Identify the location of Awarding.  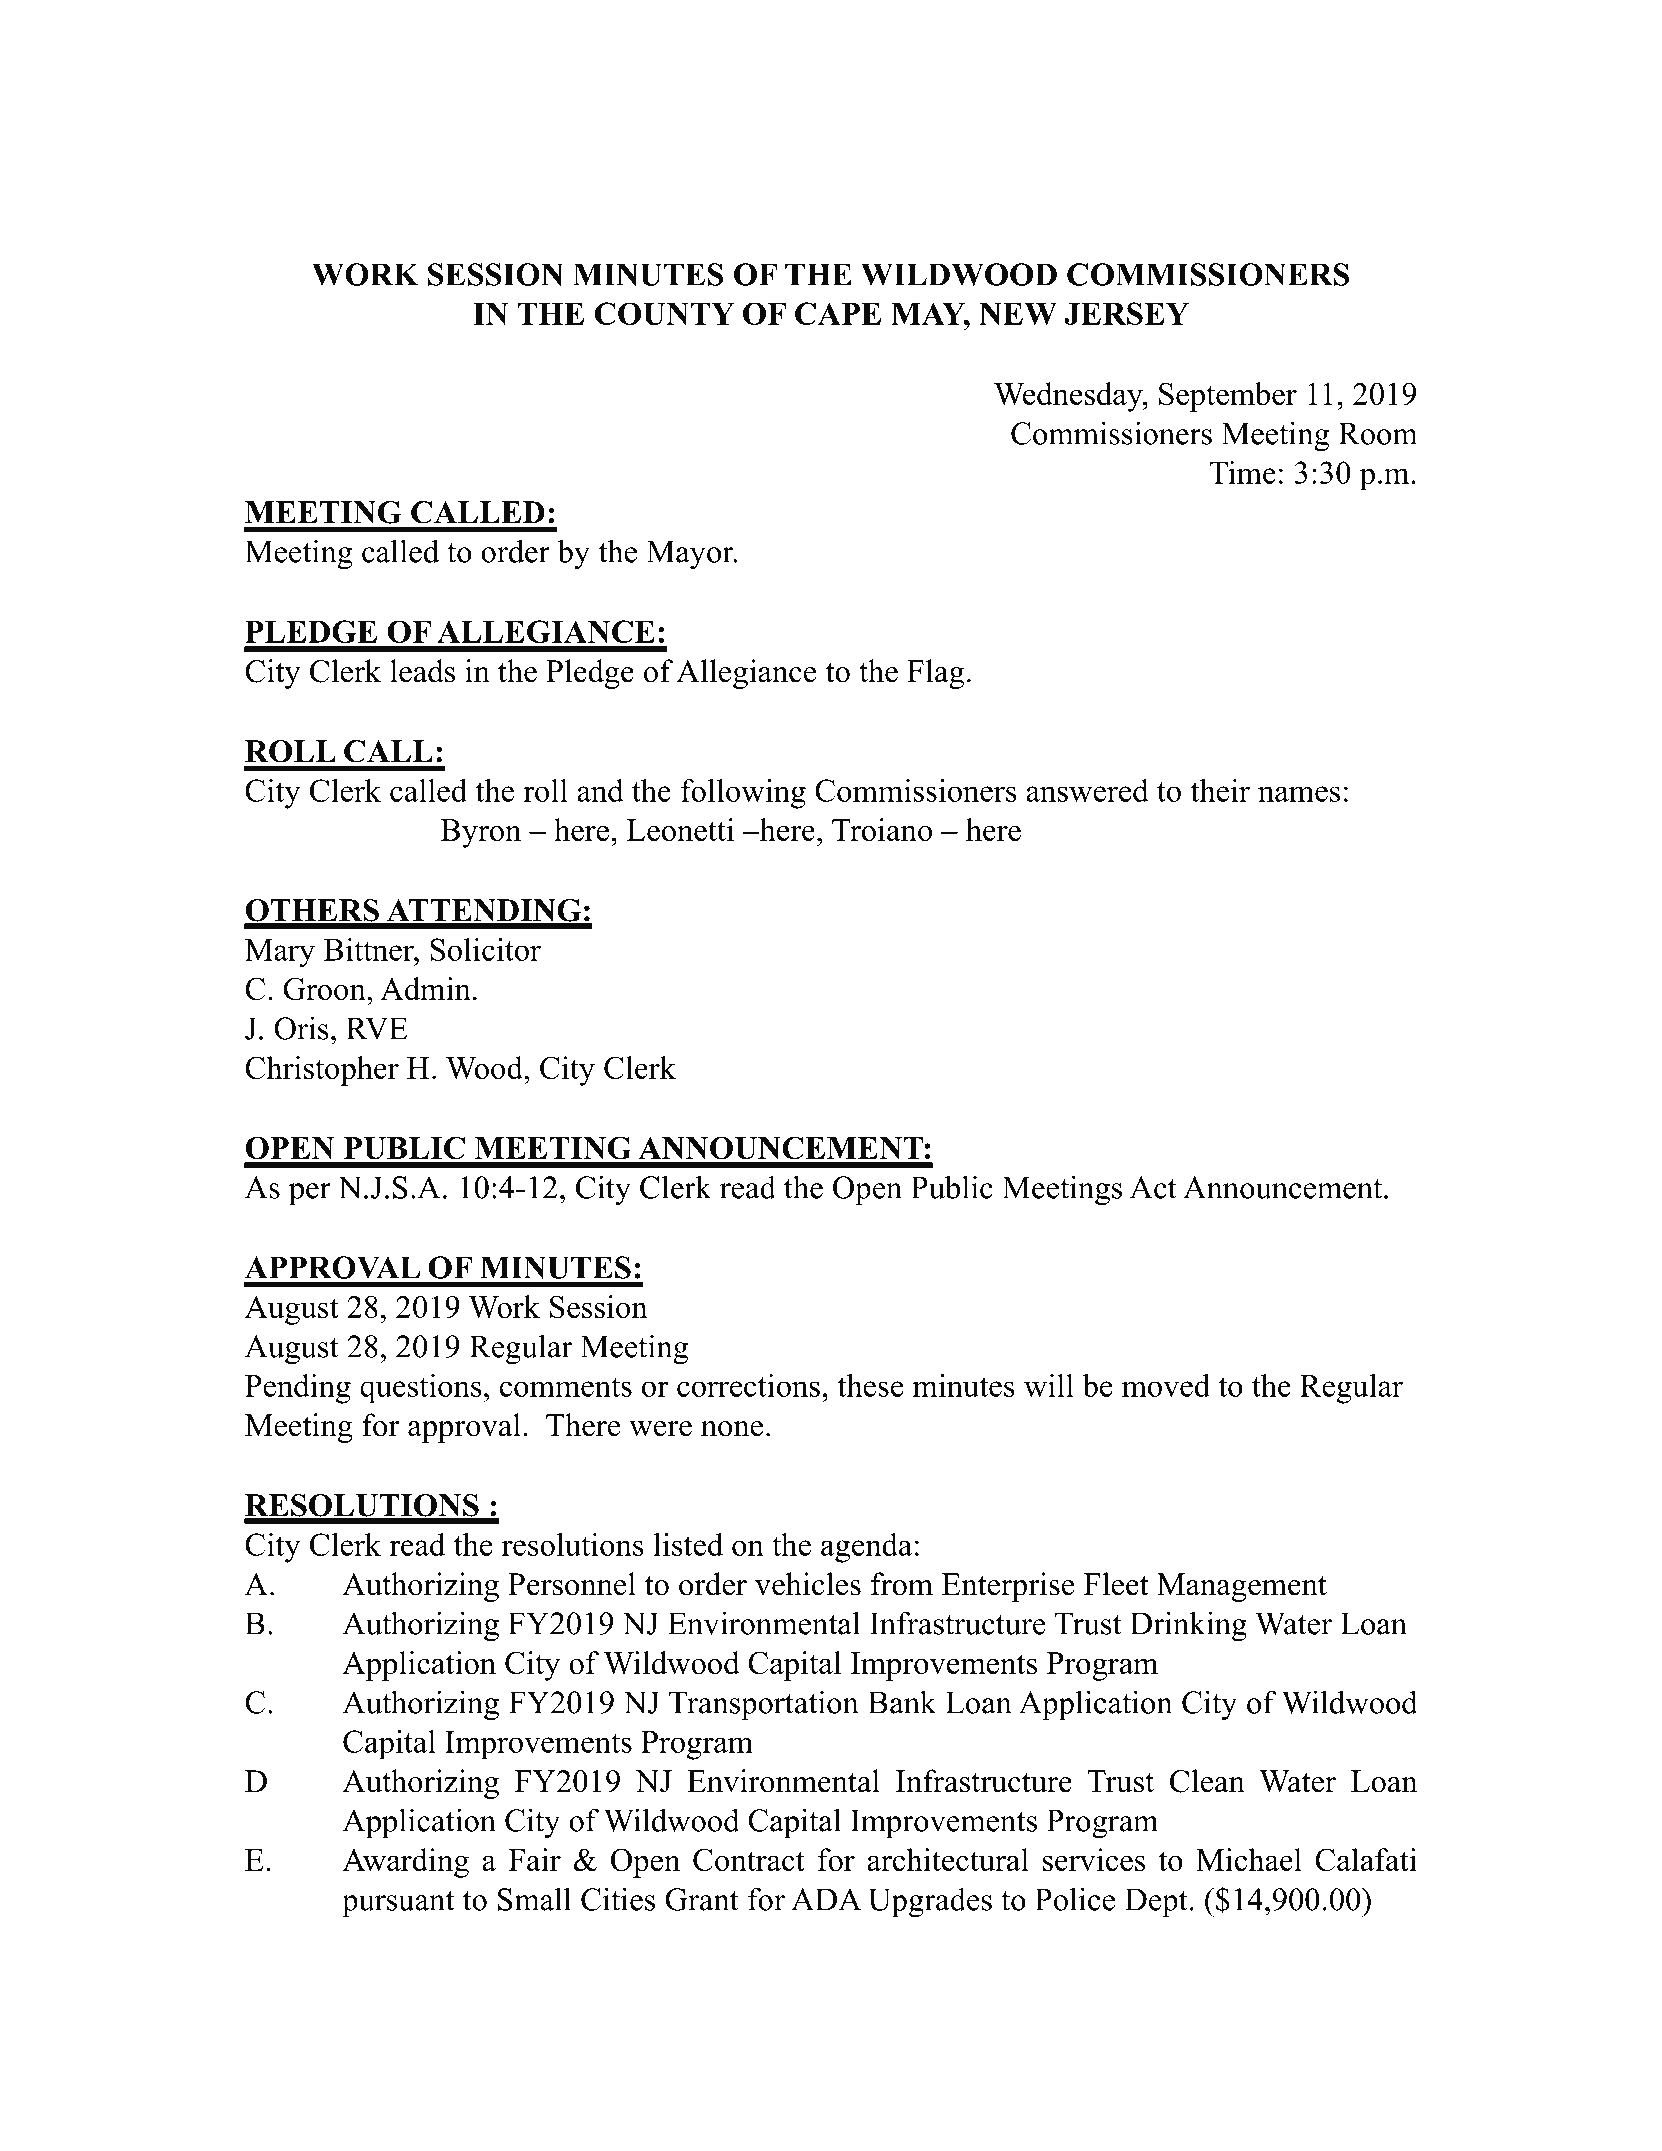
(405, 1863).
